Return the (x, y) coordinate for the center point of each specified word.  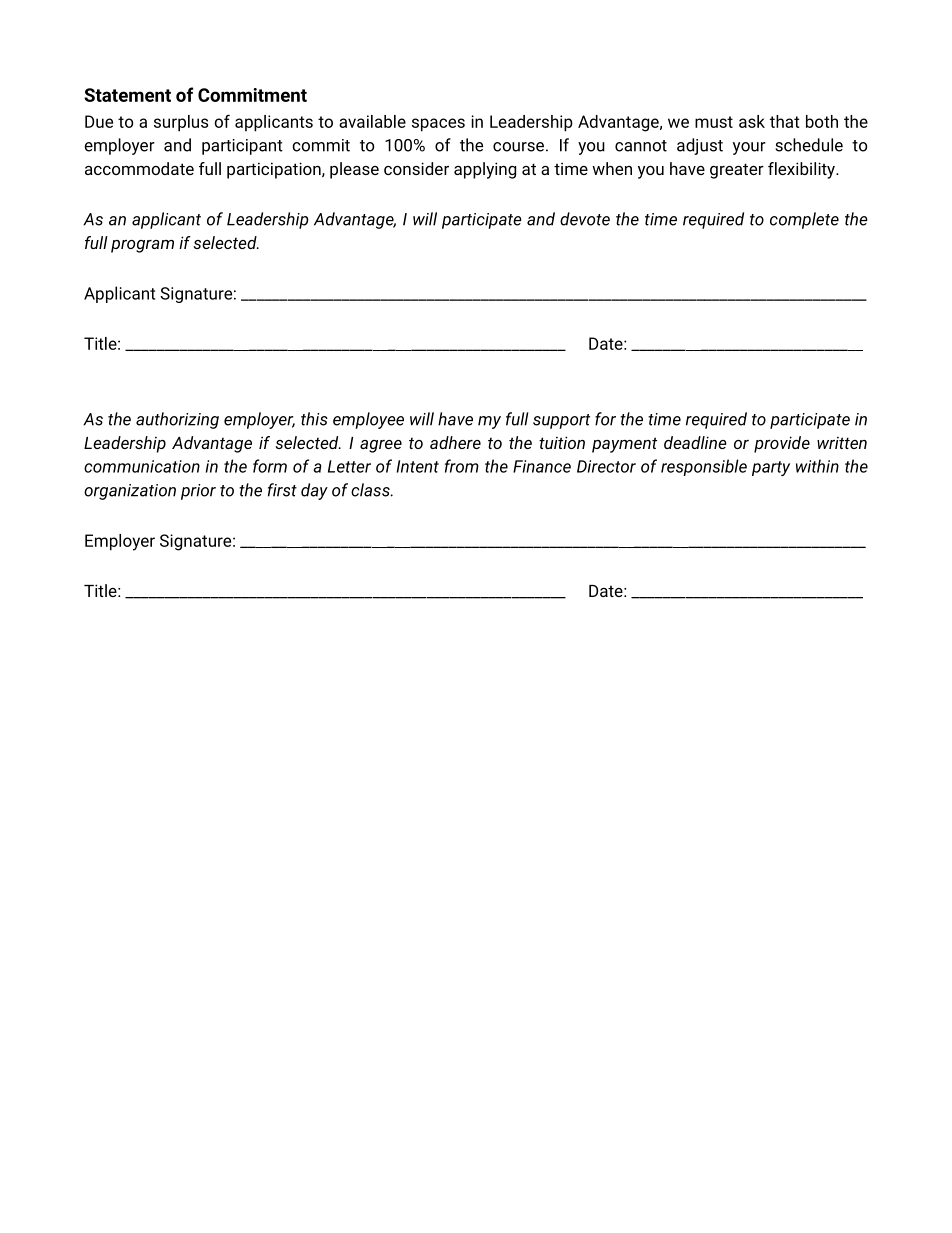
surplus (181, 123)
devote (585, 219)
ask (752, 121)
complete (804, 220)
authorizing (177, 420)
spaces (438, 125)
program (142, 246)
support (561, 421)
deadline (695, 442)
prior (198, 492)
